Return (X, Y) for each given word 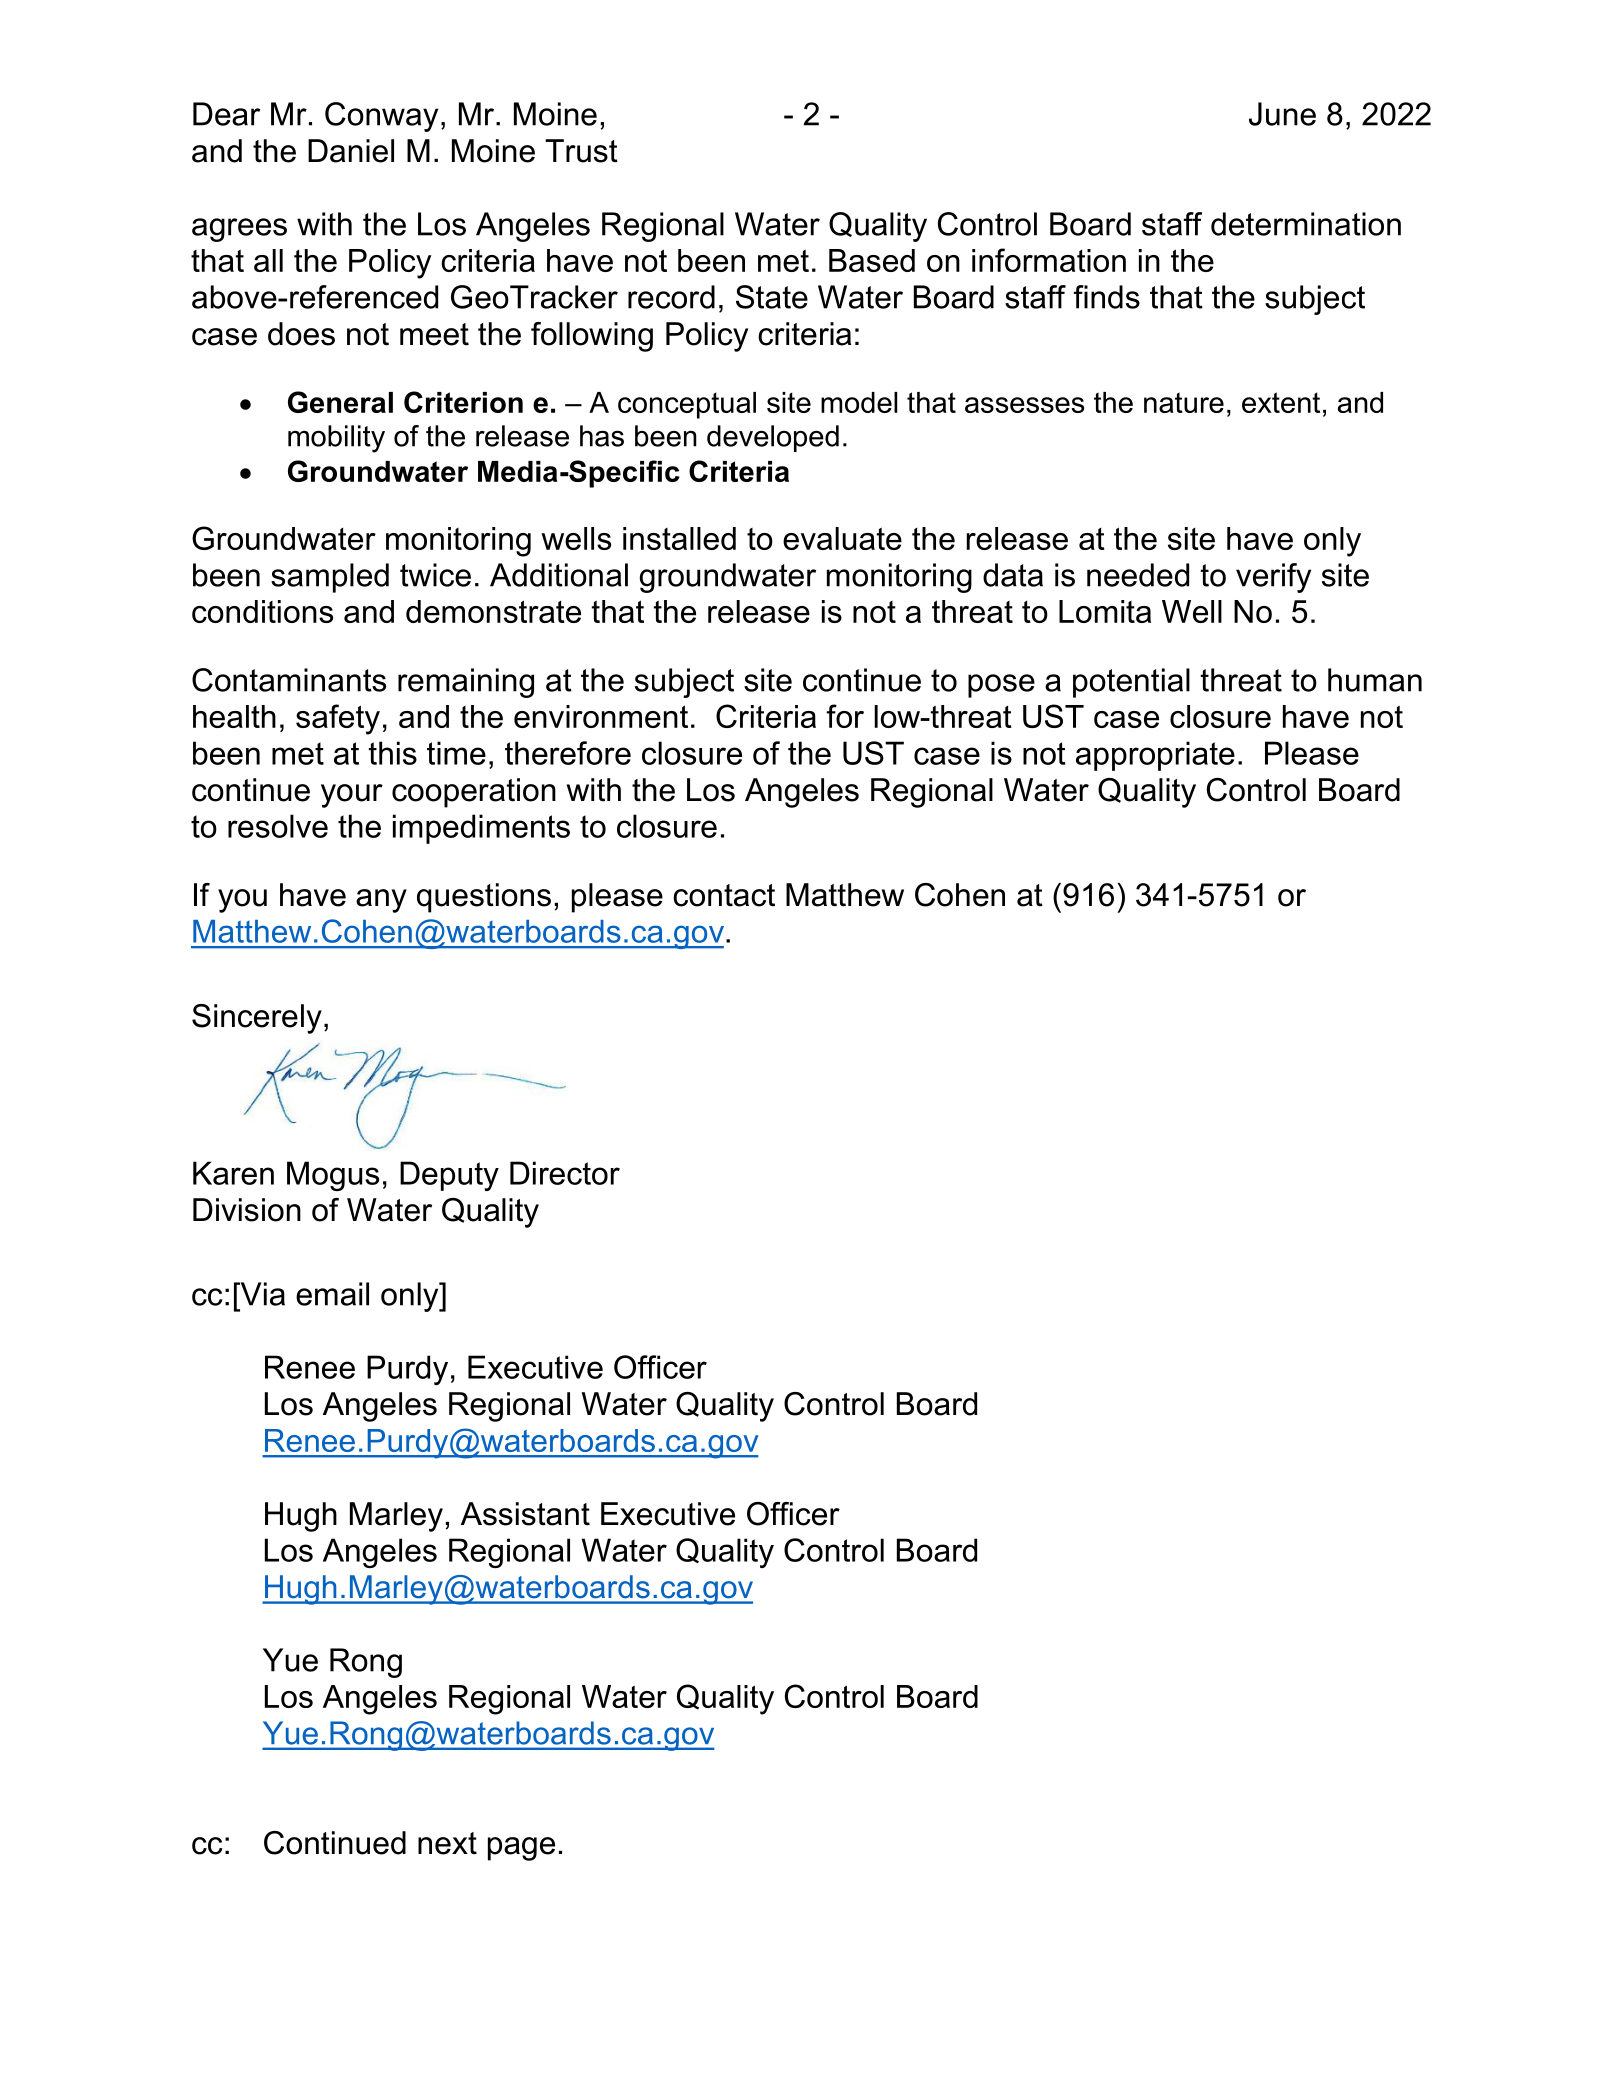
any (381, 901)
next (447, 1843)
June (1282, 114)
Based (872, 260)
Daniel (351, 151)
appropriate (1155, 756)
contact (724, 895)
